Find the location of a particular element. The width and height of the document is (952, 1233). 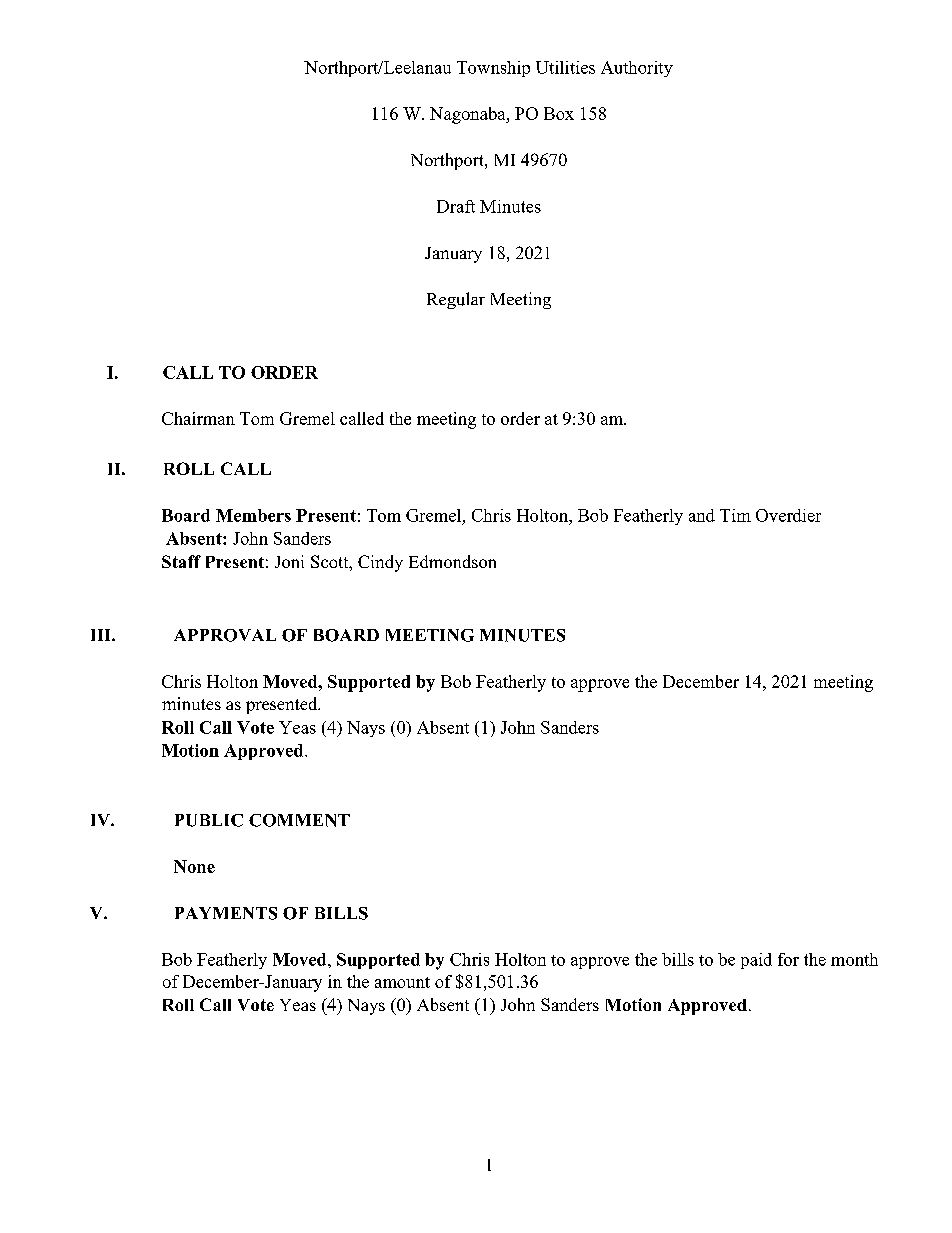

Tim is located at coordinates (735, 515).
